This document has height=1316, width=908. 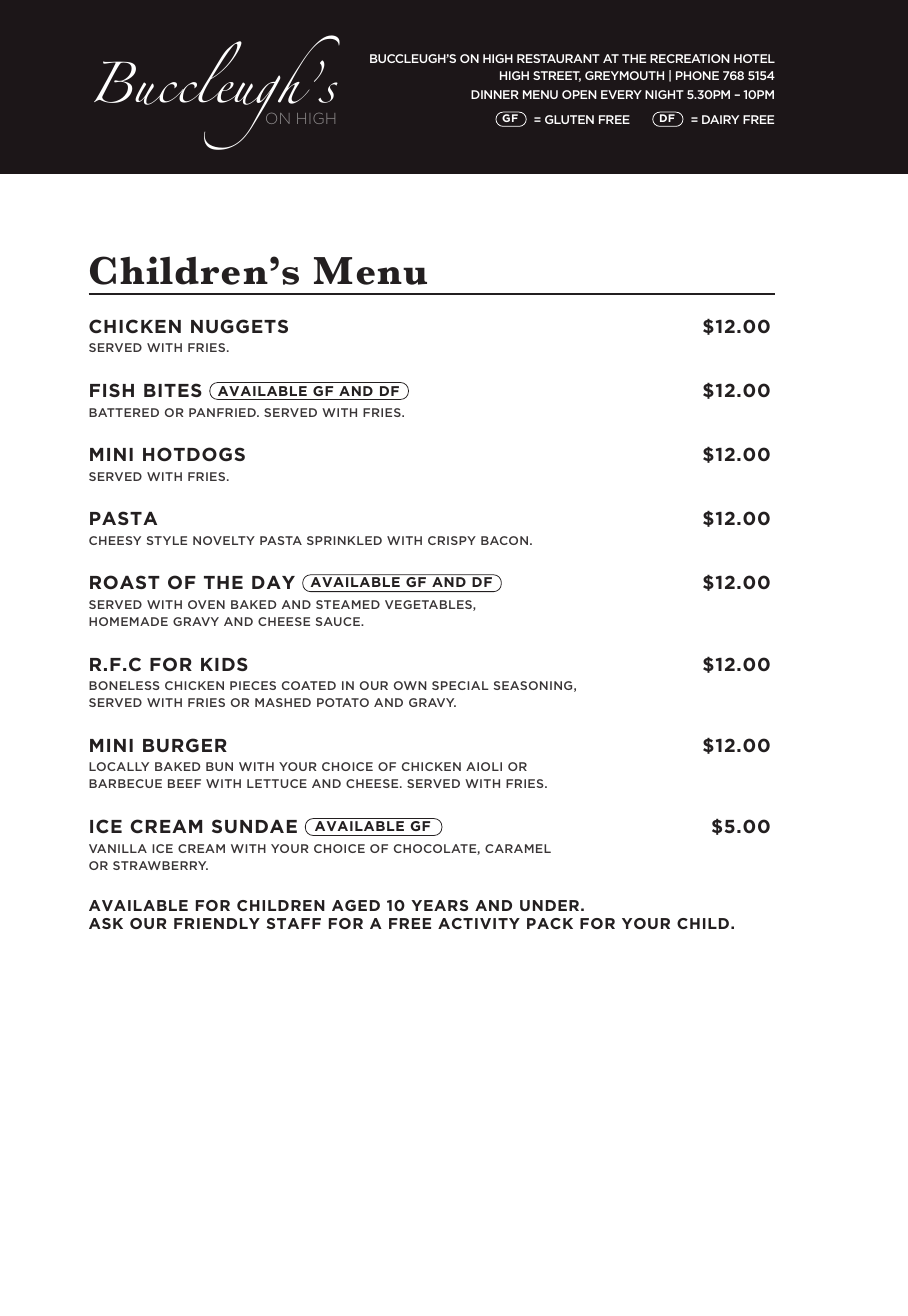 What do you see at coordinates (194, 454) in the document?
I see `HOTDOGS` at bounding box center [194, 454].
